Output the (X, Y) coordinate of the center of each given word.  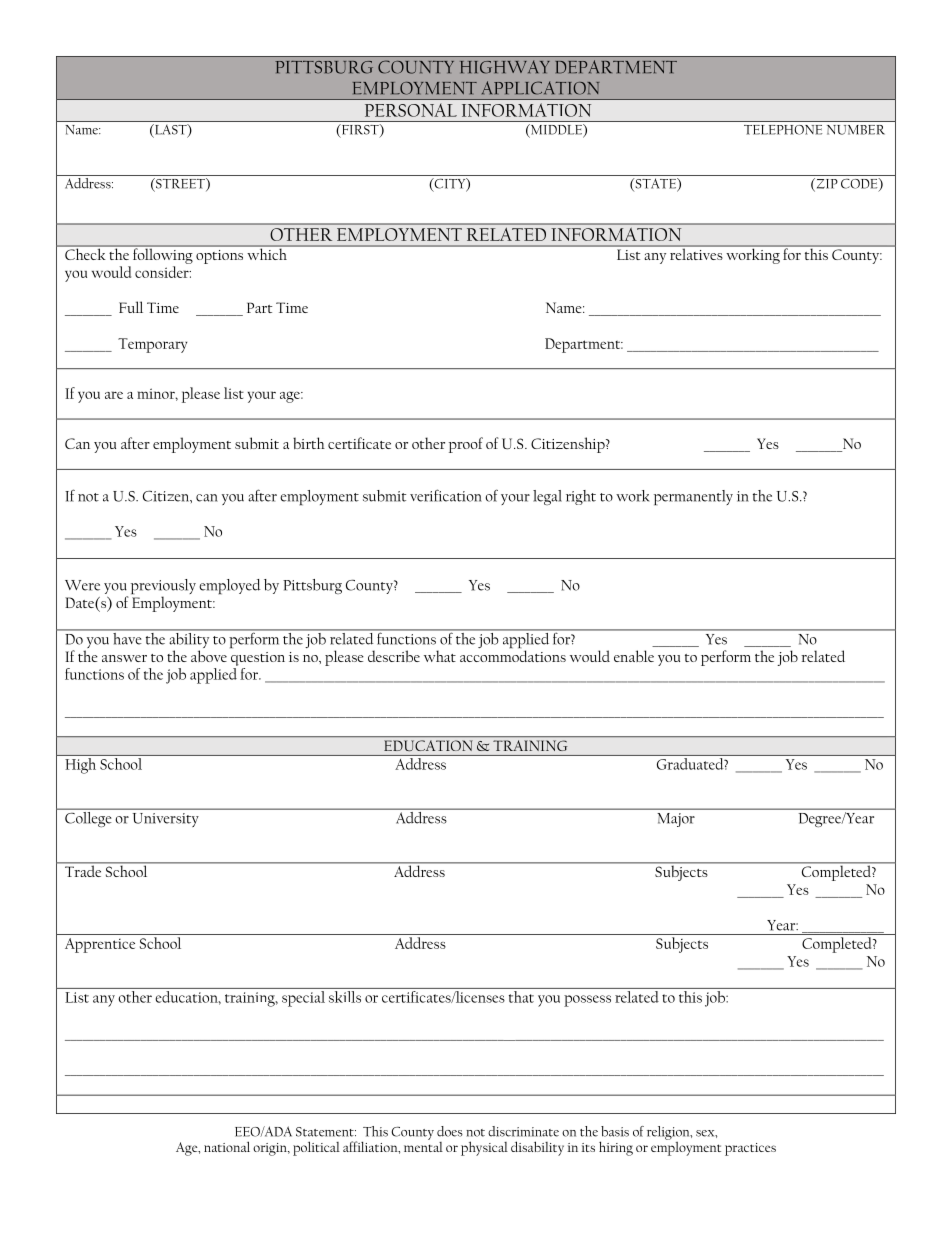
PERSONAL (411, 110)
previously (163, 588)
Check (85, 253)
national (227, 1146)
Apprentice (100, 945)
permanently (693, 497)
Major (676, 820)
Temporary (152, 345)
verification (446, 495)
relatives (696, 253)
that (521, 995)
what (440, 656)
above (209, 656)
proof (466, 445)
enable (634, 656)
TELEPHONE (783, 130)
